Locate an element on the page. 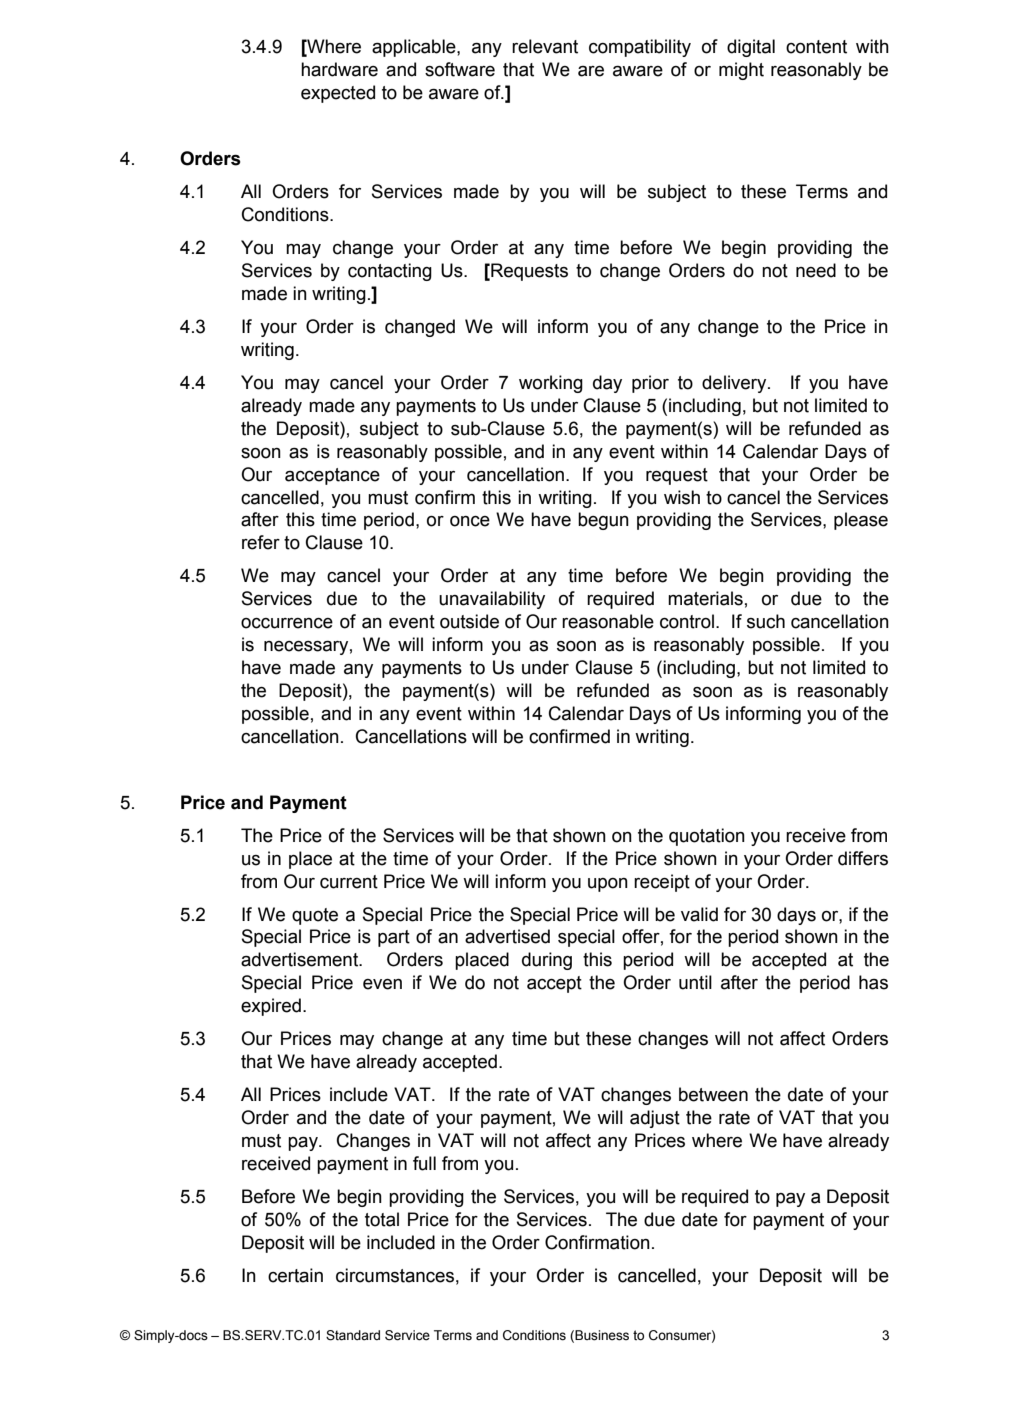 This image has height=1428, width=1010. please is located at coordinates (861, 521).
